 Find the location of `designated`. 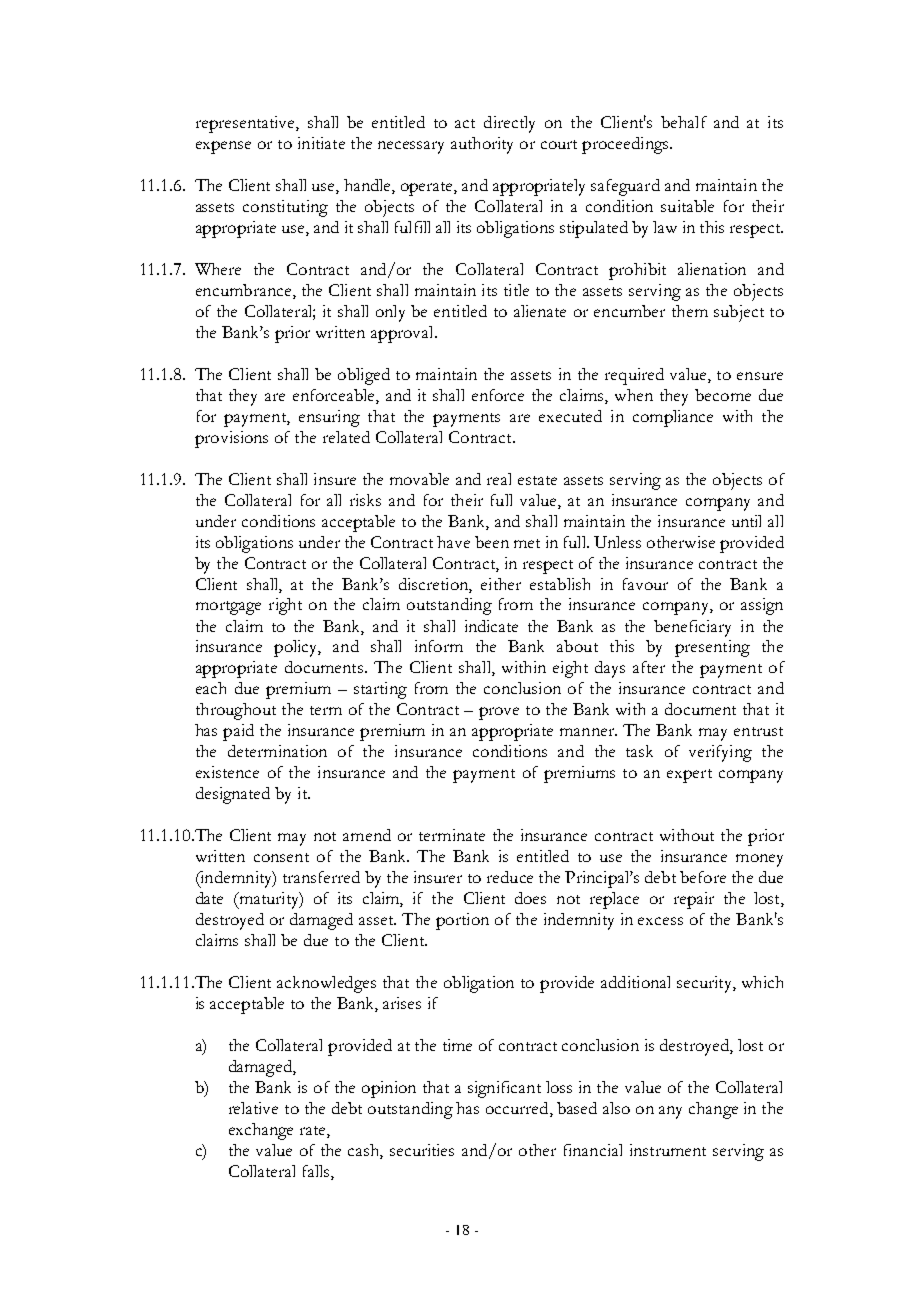

designated is located at coordinates (233, 795).
